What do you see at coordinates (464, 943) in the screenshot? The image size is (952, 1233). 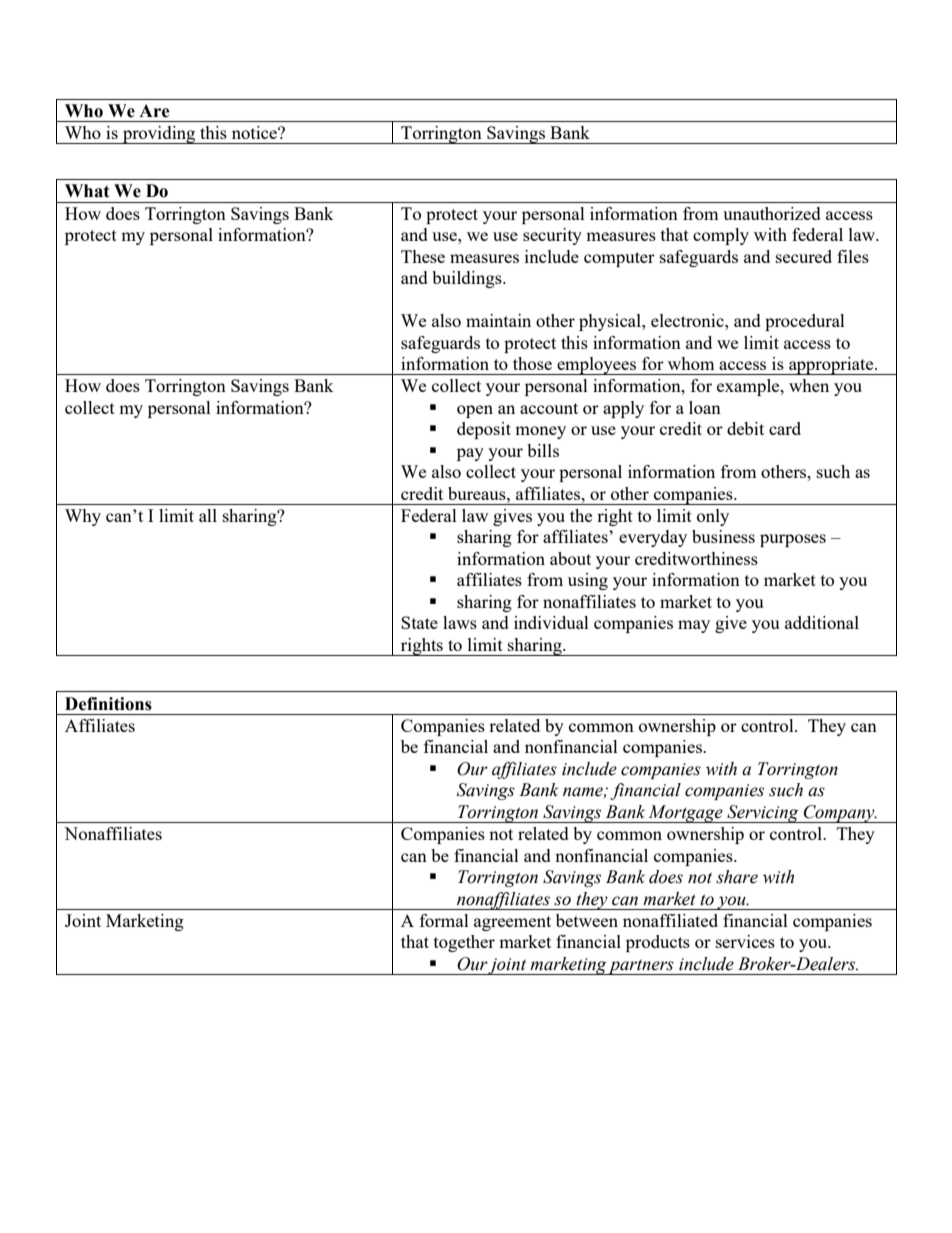 I see `together` at bounding box center [464, 943].
